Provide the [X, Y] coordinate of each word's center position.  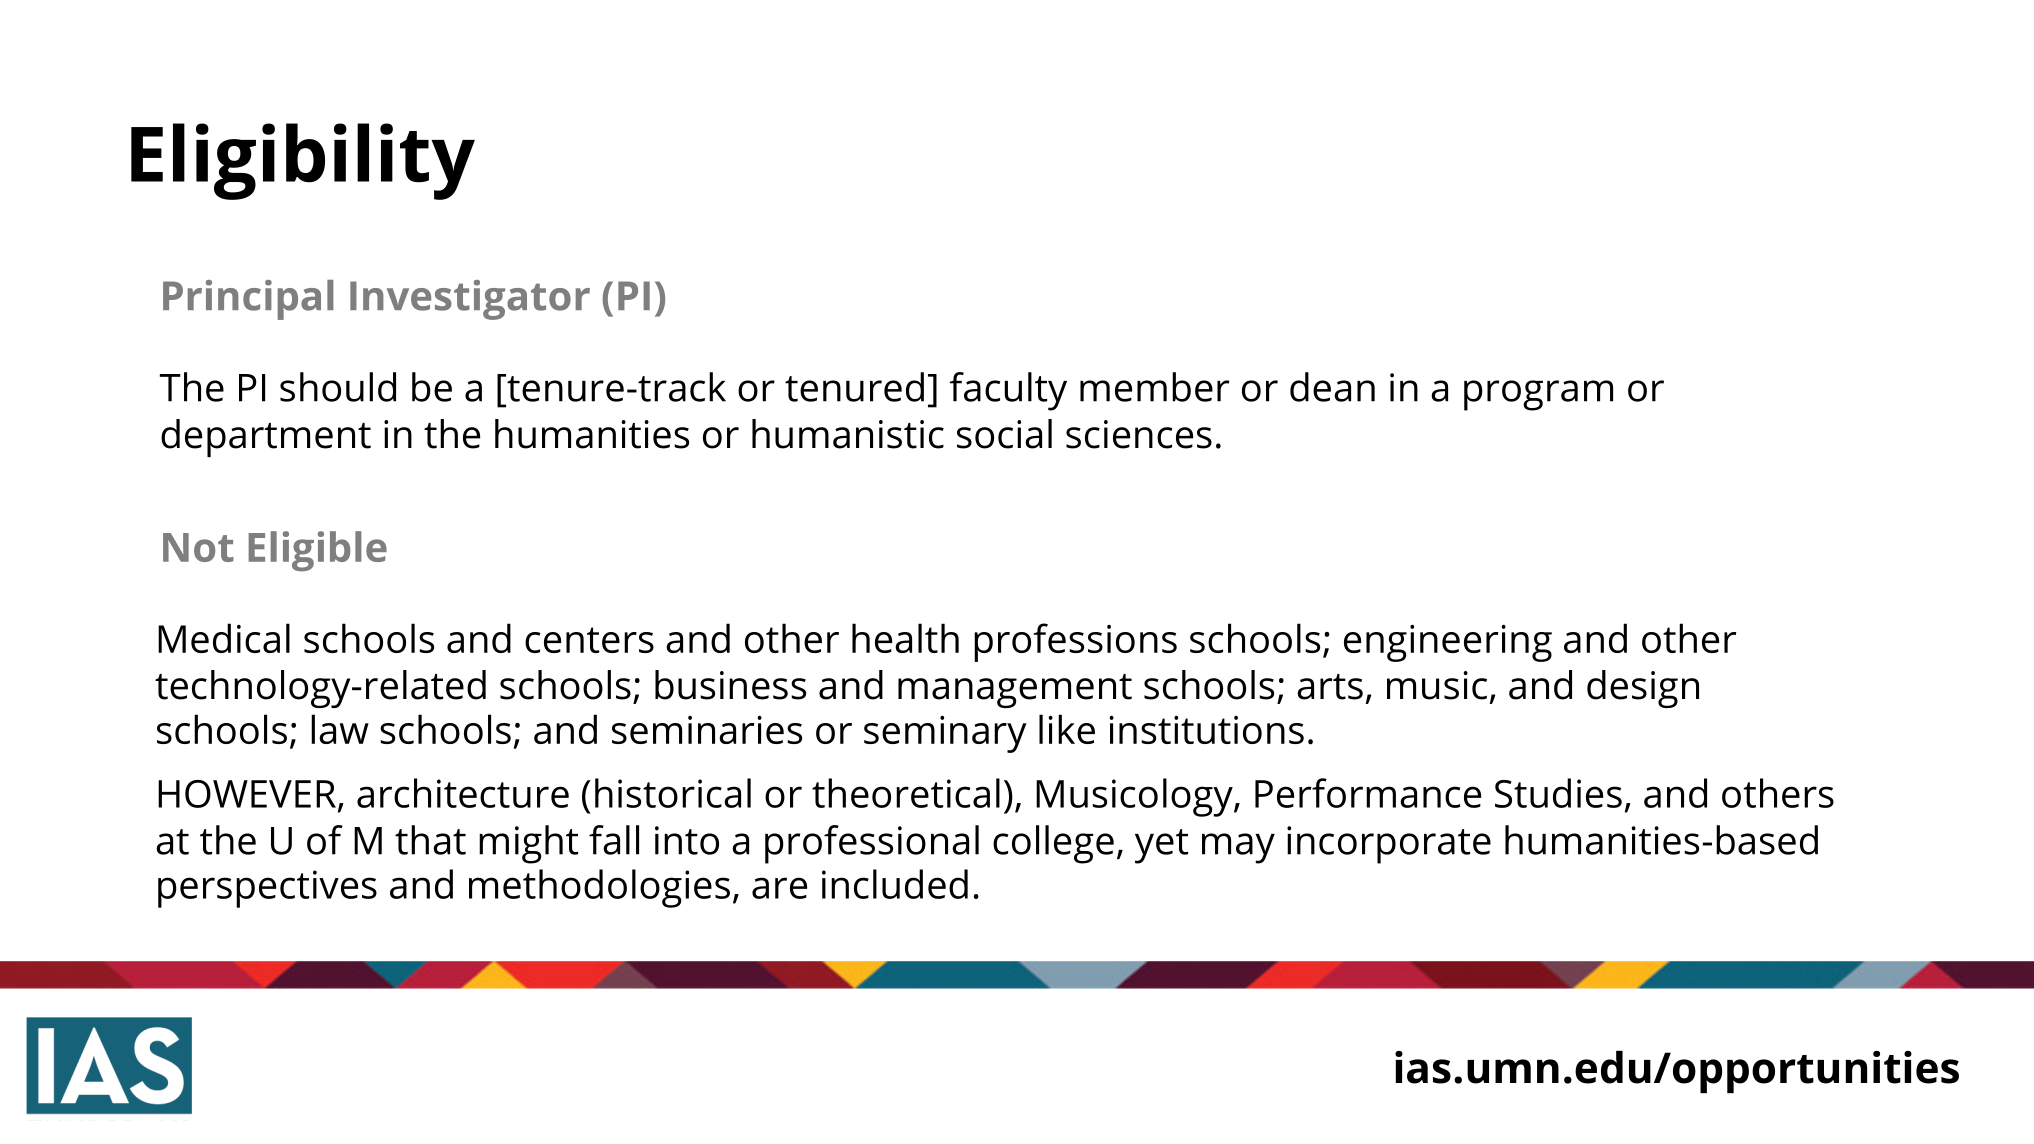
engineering [1448, 643]
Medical [224, 638]
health [905, 638]
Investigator [470, 300]
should [338, 387]
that [430, 840]
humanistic [848, 434]
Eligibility [303, 161]
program [1538, 395]
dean [1332, 387]
